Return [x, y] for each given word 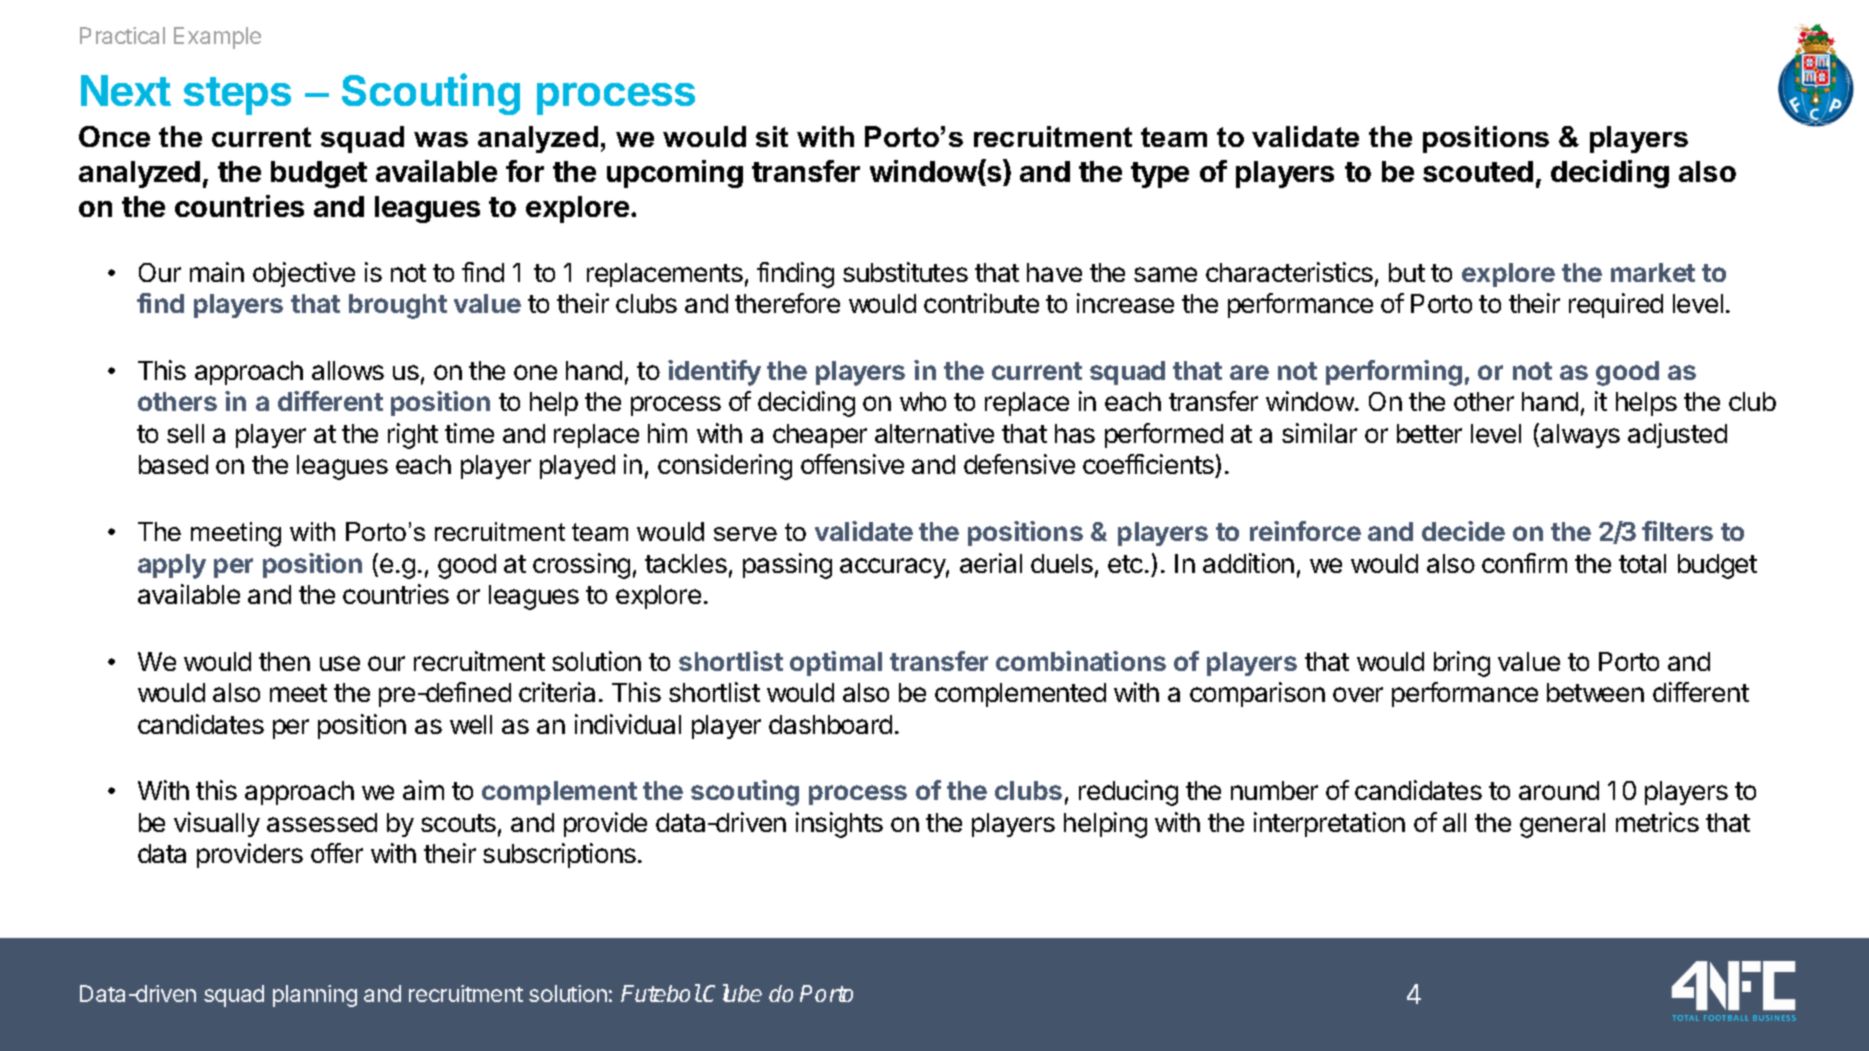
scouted [1478, 171]
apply [172, 566]
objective [304, 274]
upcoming [675, 174]
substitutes [905, 272]
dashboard [830, 724]
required [1616, 305]
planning [315, 996]
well [471, 724]
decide [1463, 531]
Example [217, 38]
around [1559, 790]
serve [745, 534]
